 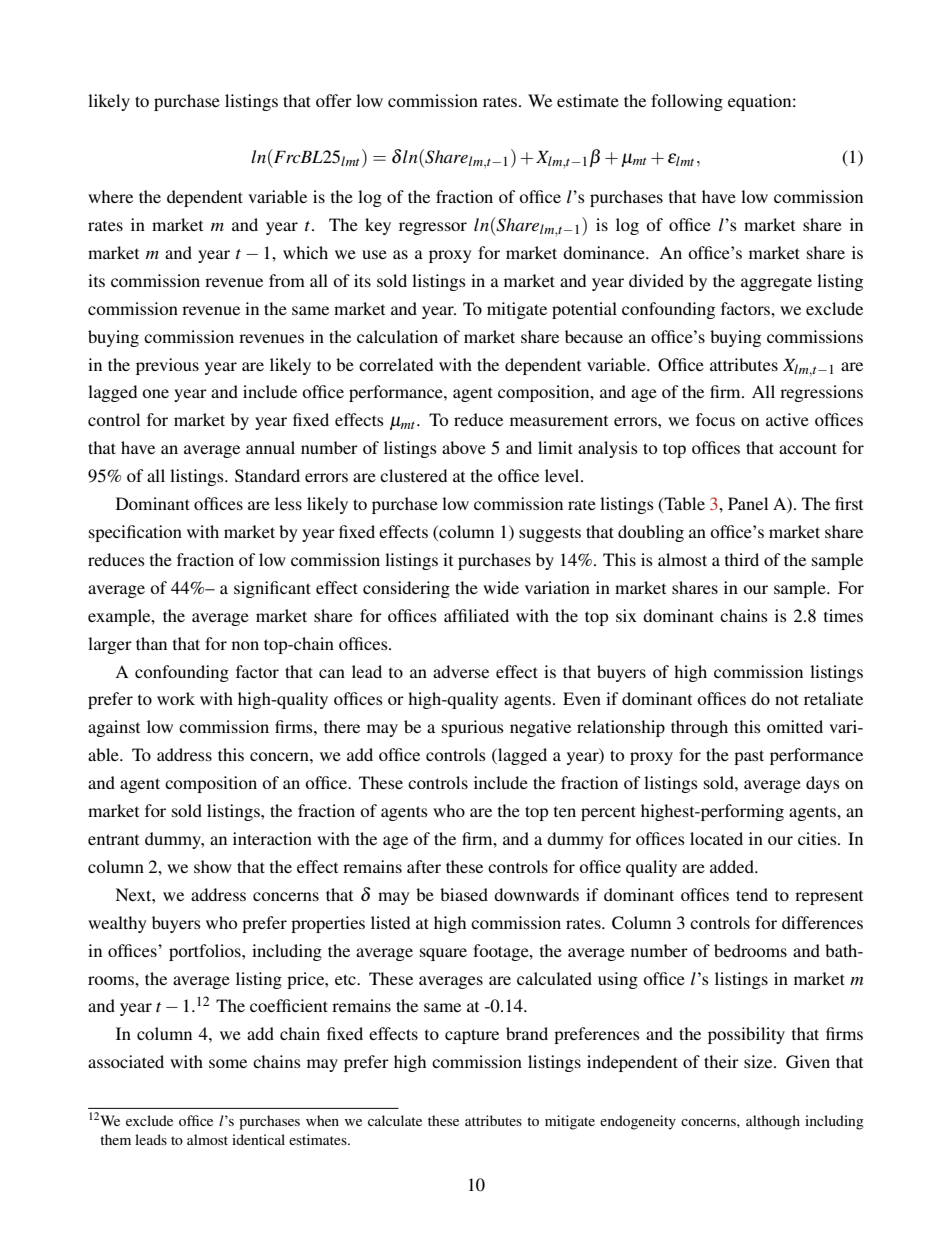 What do you see at coordinates (151, 643) in the screenshot?
I see `than` at bounding box center [151, 643].
